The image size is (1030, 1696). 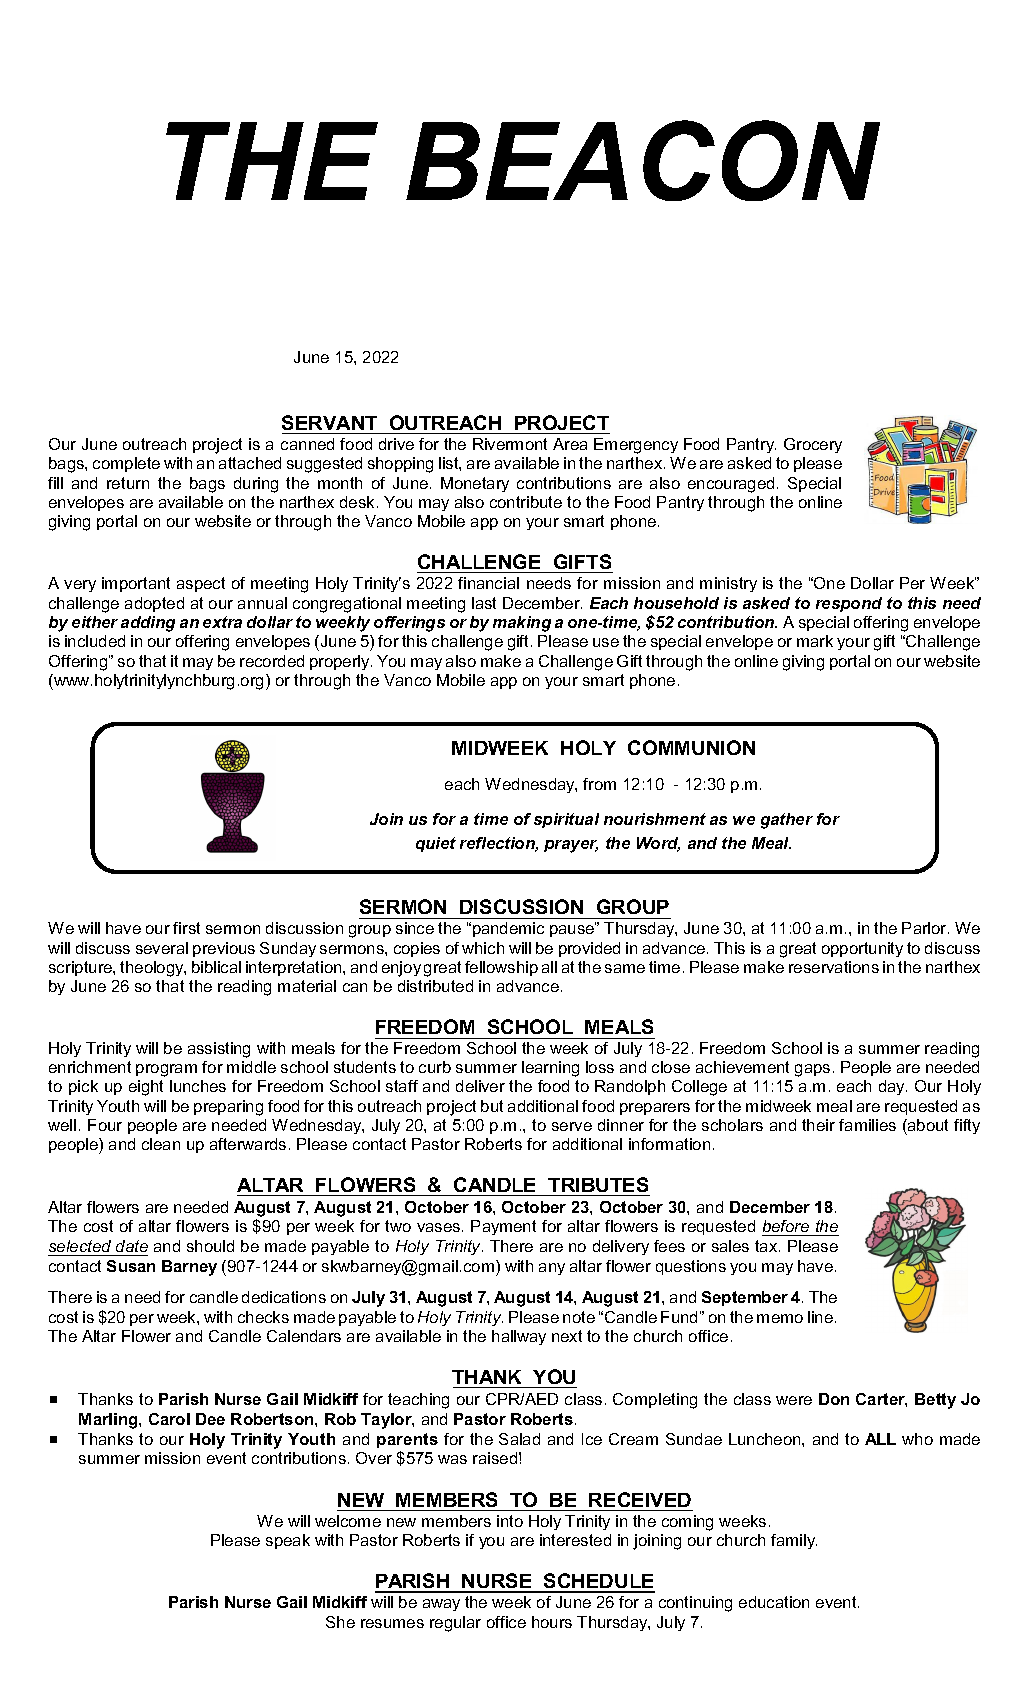 I want to click on making, so click(x=522, y=624).
